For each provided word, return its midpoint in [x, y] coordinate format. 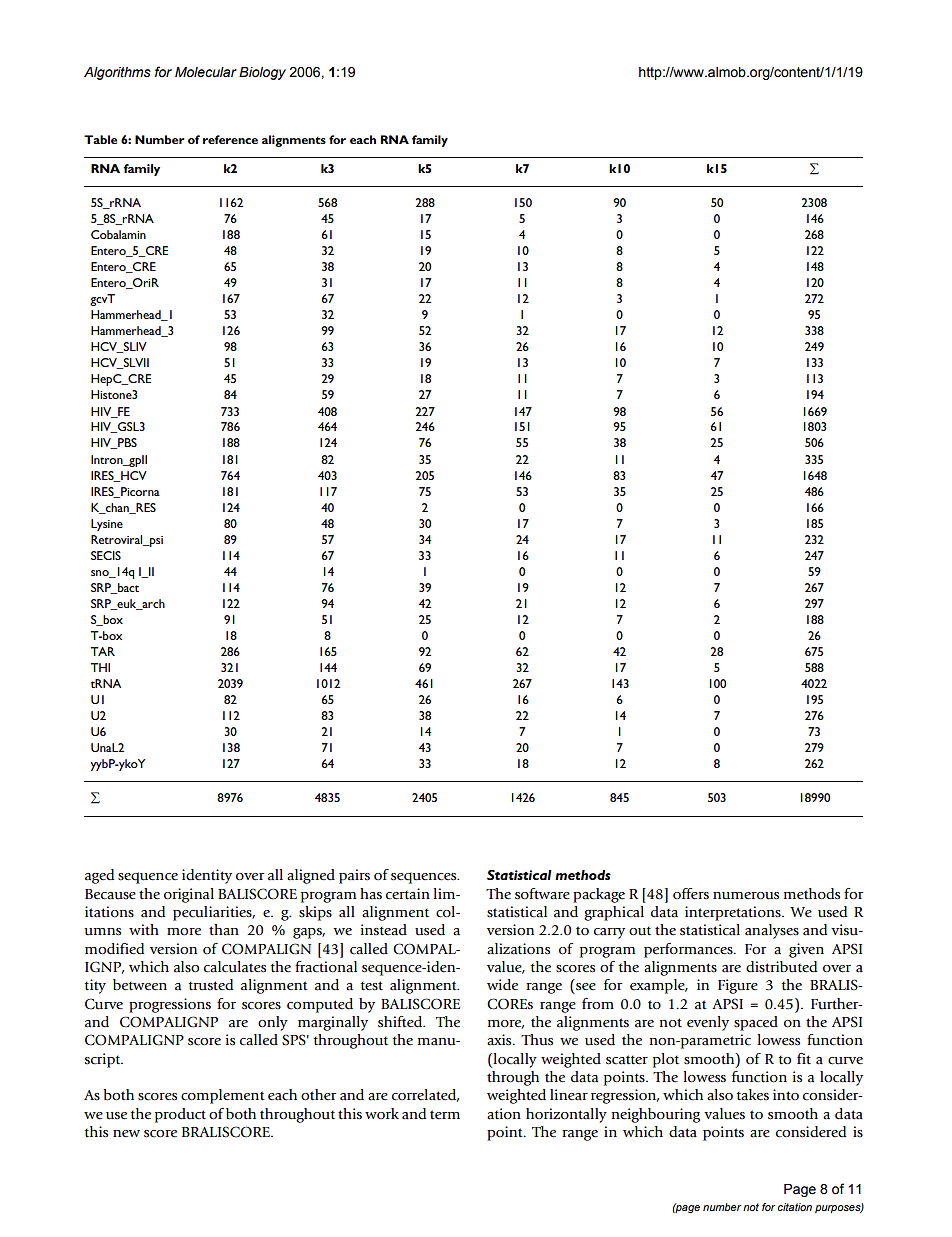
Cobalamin [118, 234]
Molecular [206, 72]
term [445, 1115]
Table [100, 139]
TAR [103, 651]
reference [230, 139]
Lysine [107, 525]
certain [408, 894]
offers [691, 893]
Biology [262, 73]
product [180, 1115]
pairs [354, 876]
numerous [746, 896]
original [189, 895]
